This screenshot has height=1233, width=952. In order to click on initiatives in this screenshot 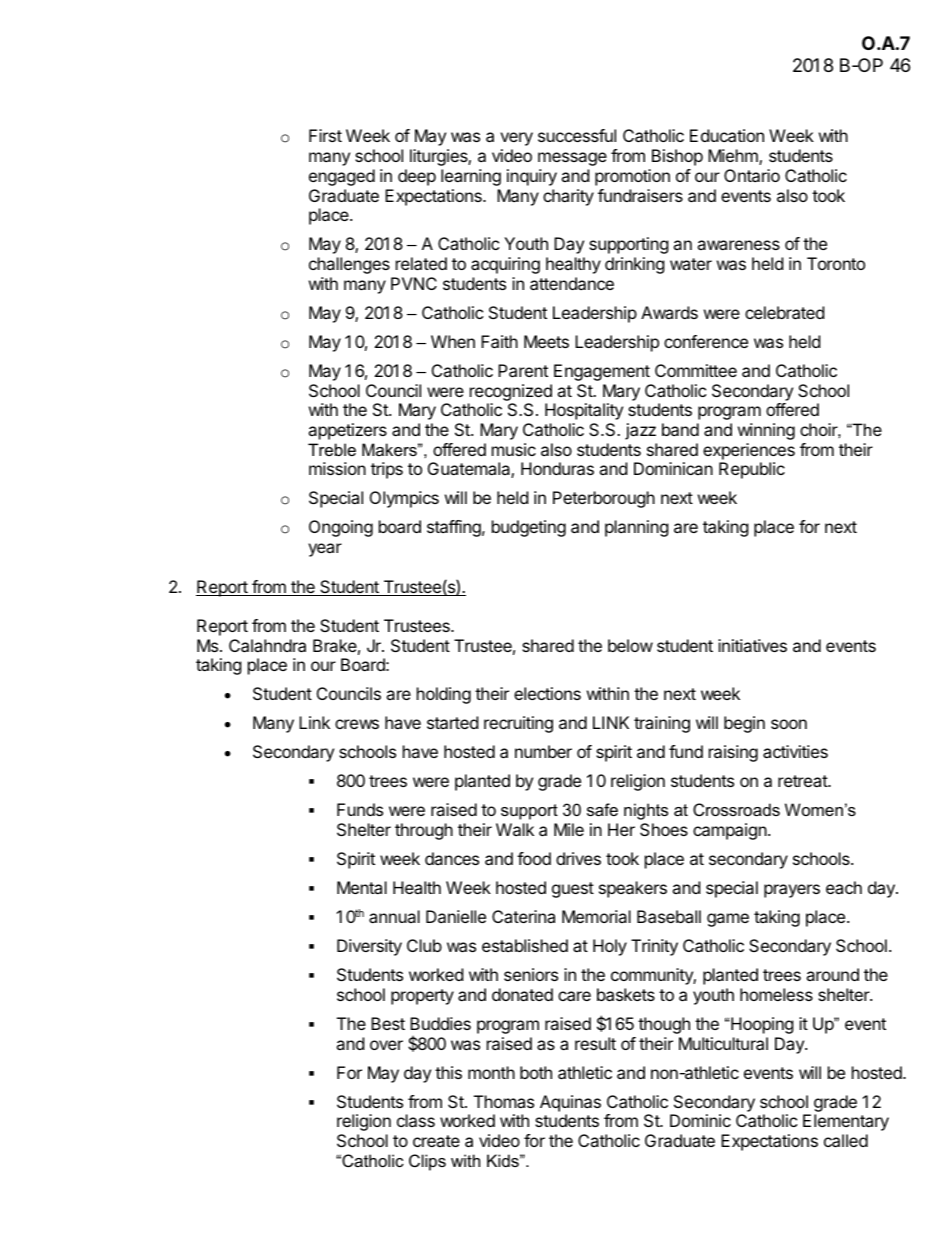, I will do `click(752, 645)`.
